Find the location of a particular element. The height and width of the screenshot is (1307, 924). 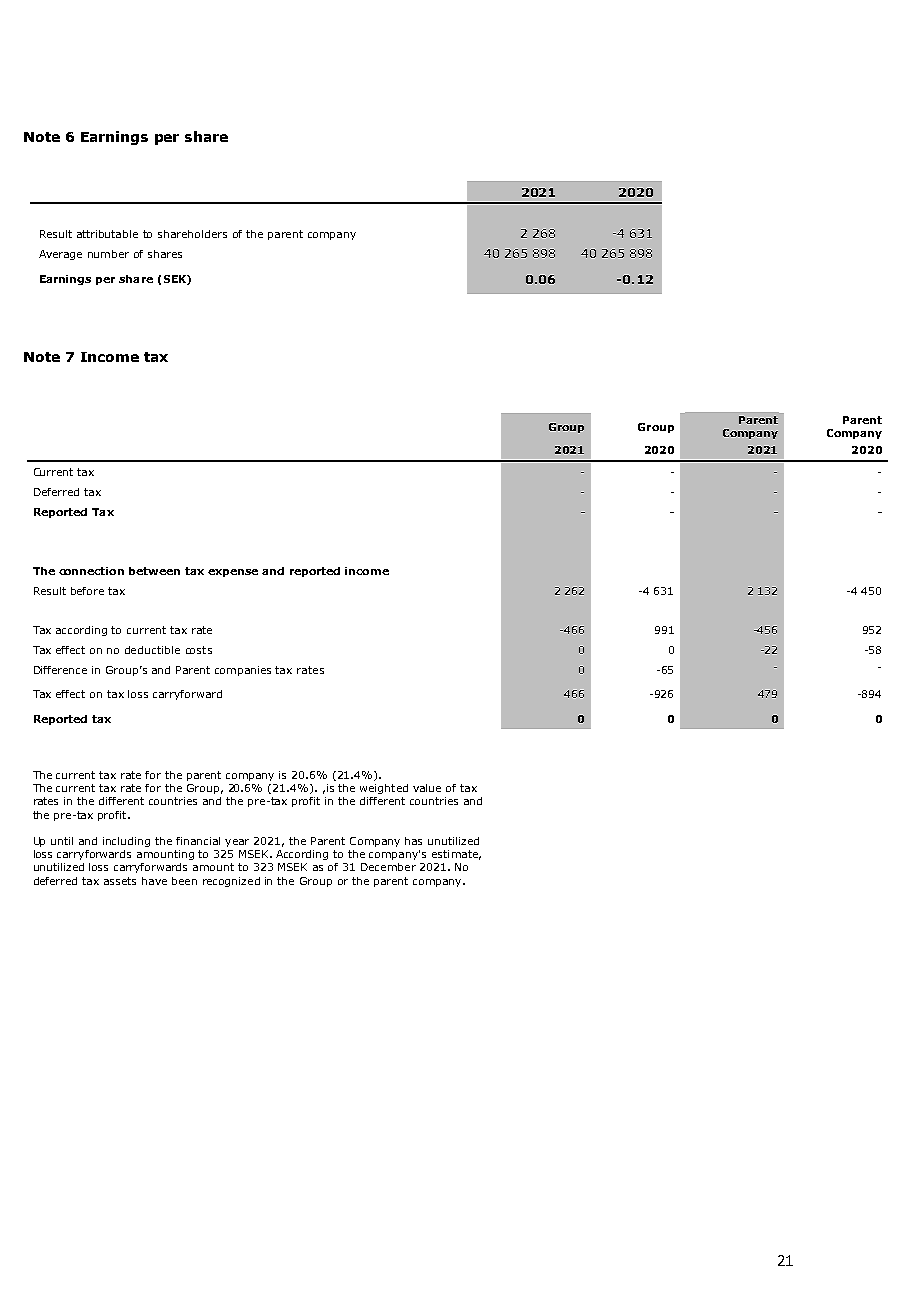

expense is located at coordinates (233, 573).
